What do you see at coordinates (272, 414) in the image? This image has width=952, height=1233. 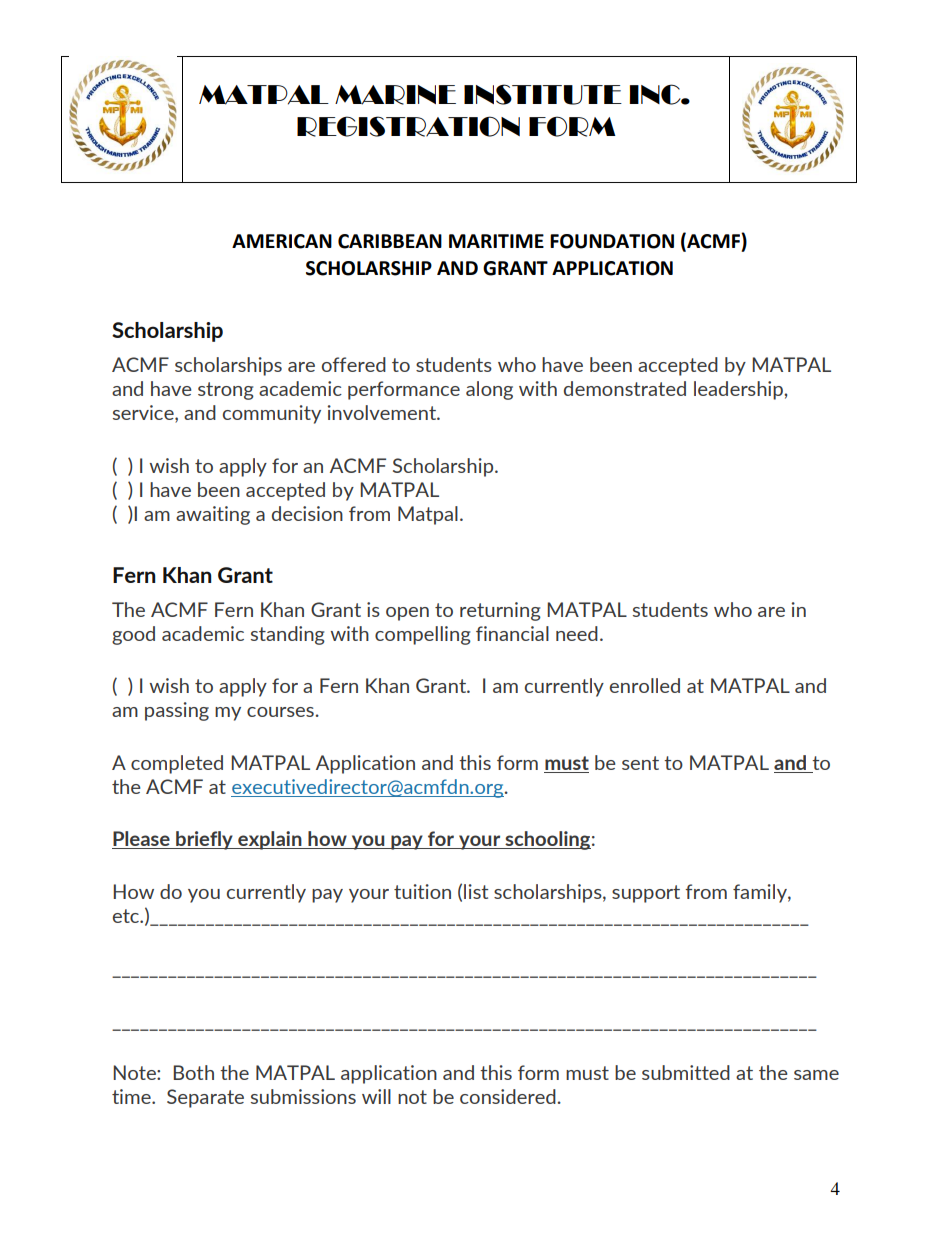 I see `community` at bounding box center [272, 414].
